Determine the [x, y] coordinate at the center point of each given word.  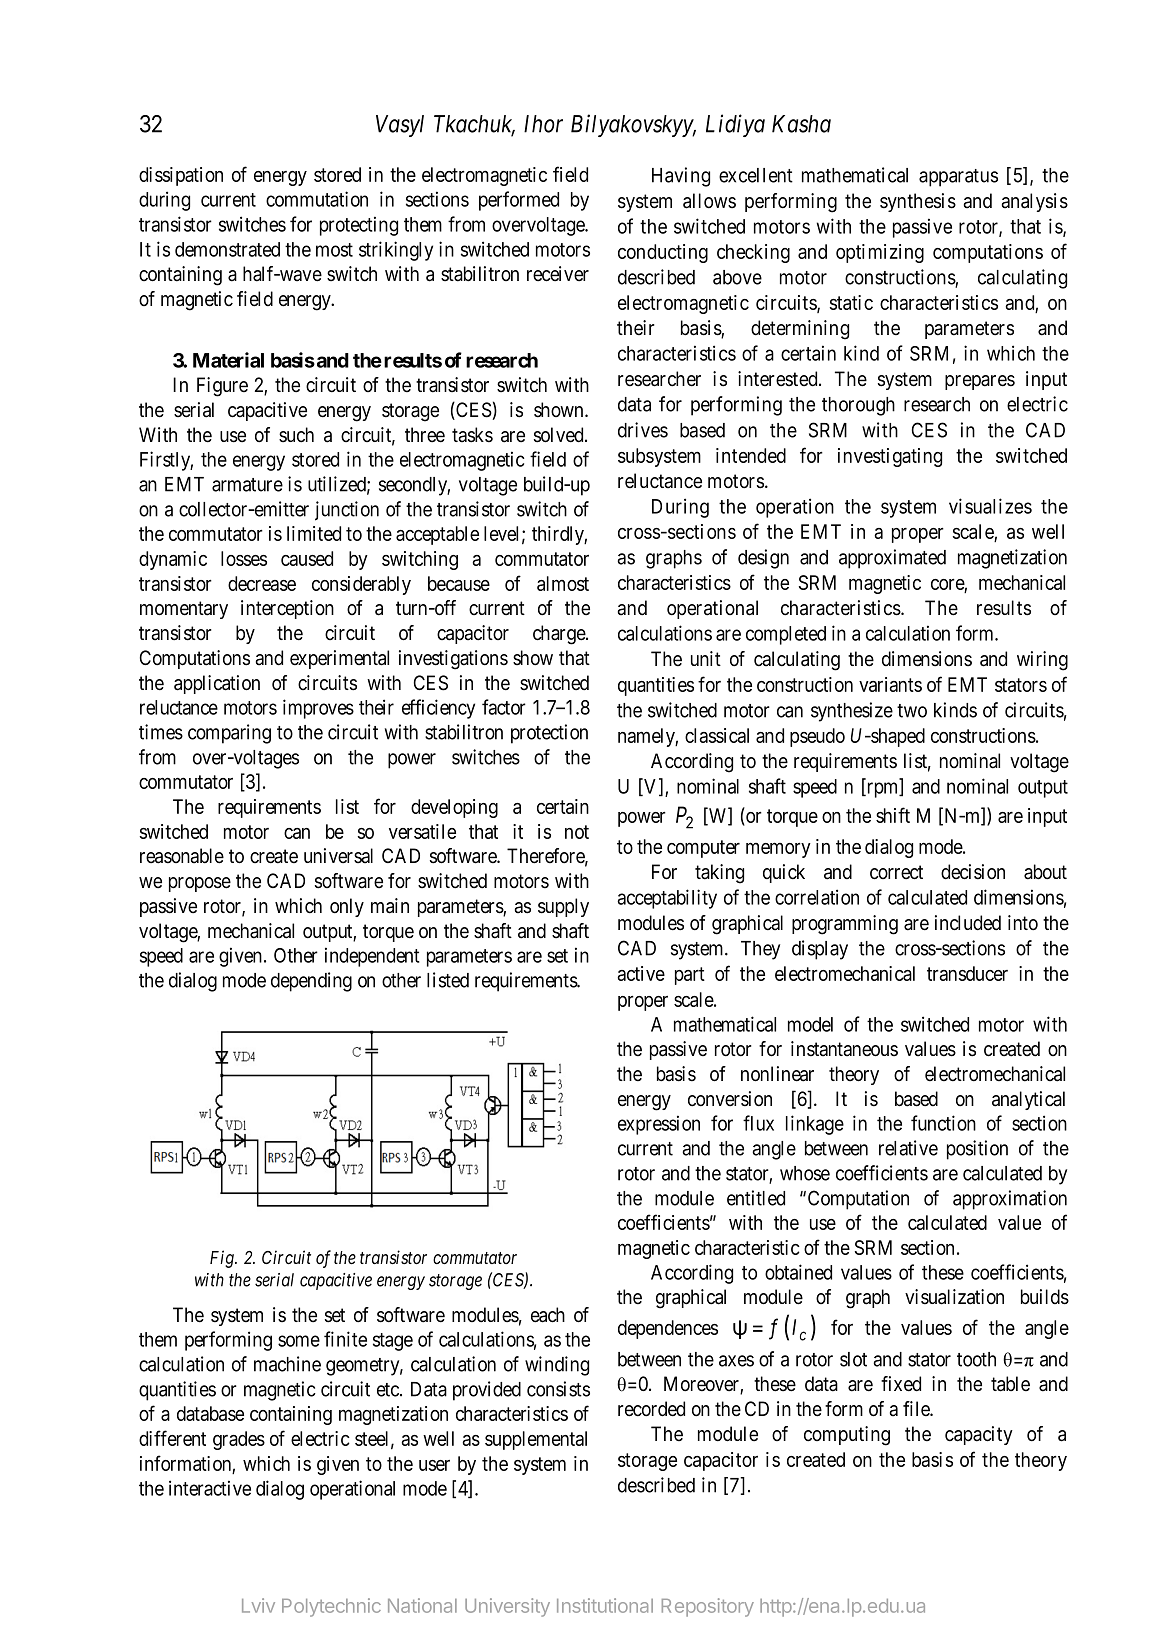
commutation [317, 199]
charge [560, 635]
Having [681, 177]
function [943, 1123]
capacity [979, 1435]
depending [311, 982]
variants [890, 684]
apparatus [958, 178]
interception [287, 609]
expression [659, 1125]
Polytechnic [331, 1607]
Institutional [605, 1605]
